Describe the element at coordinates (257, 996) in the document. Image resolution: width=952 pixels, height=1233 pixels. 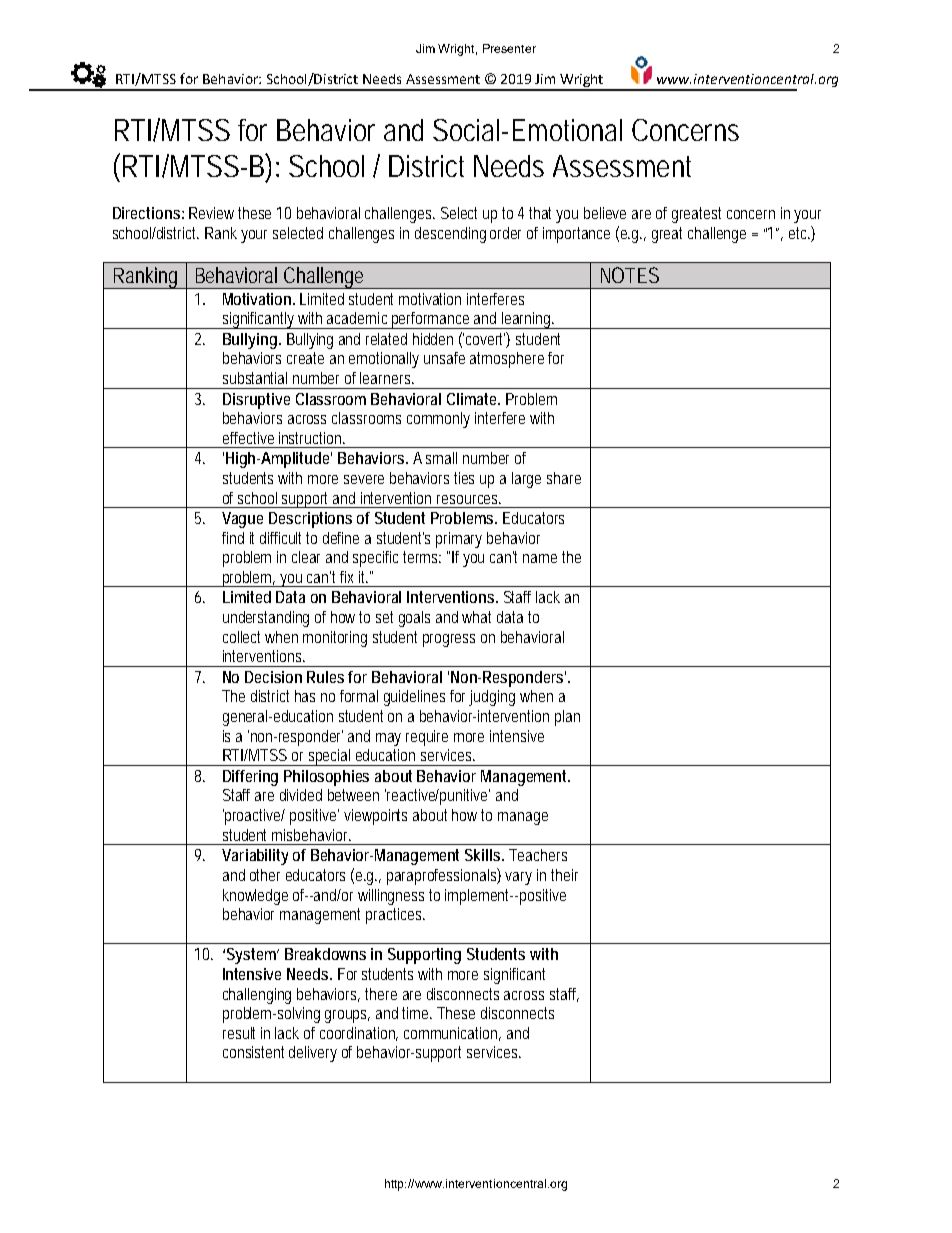
I see `challenging` at that location.
